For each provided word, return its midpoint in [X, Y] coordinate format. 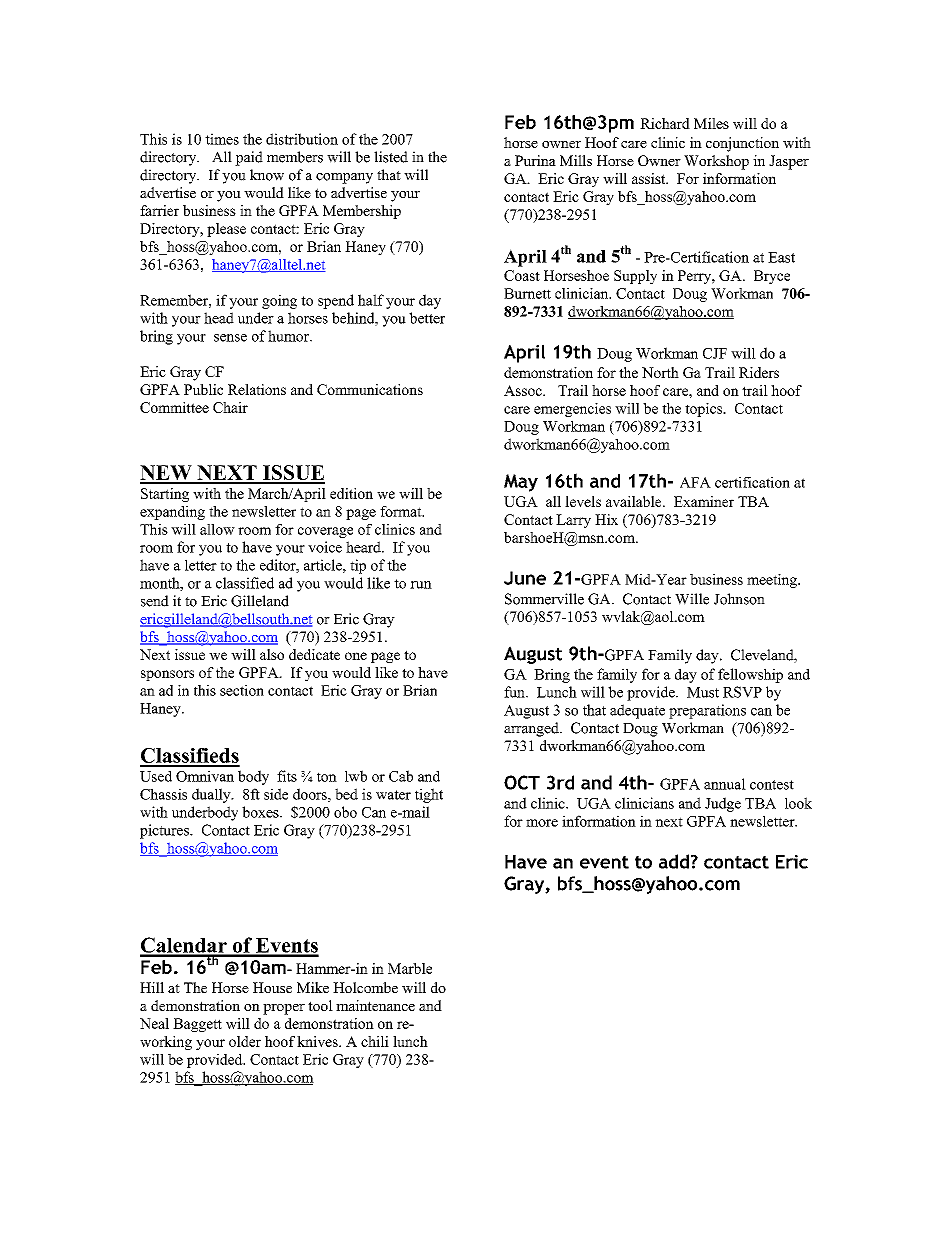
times [222, 139]
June [525, 578]
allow [217, 529]
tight [429, 795]
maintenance [375, 1005]
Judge [723, 804]
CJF [715, 353]
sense [230, 338]
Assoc [524, 390]
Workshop [716, 162]
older [245, 1041]
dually [212, 795]
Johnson [739, 599]
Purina [535, 160]
